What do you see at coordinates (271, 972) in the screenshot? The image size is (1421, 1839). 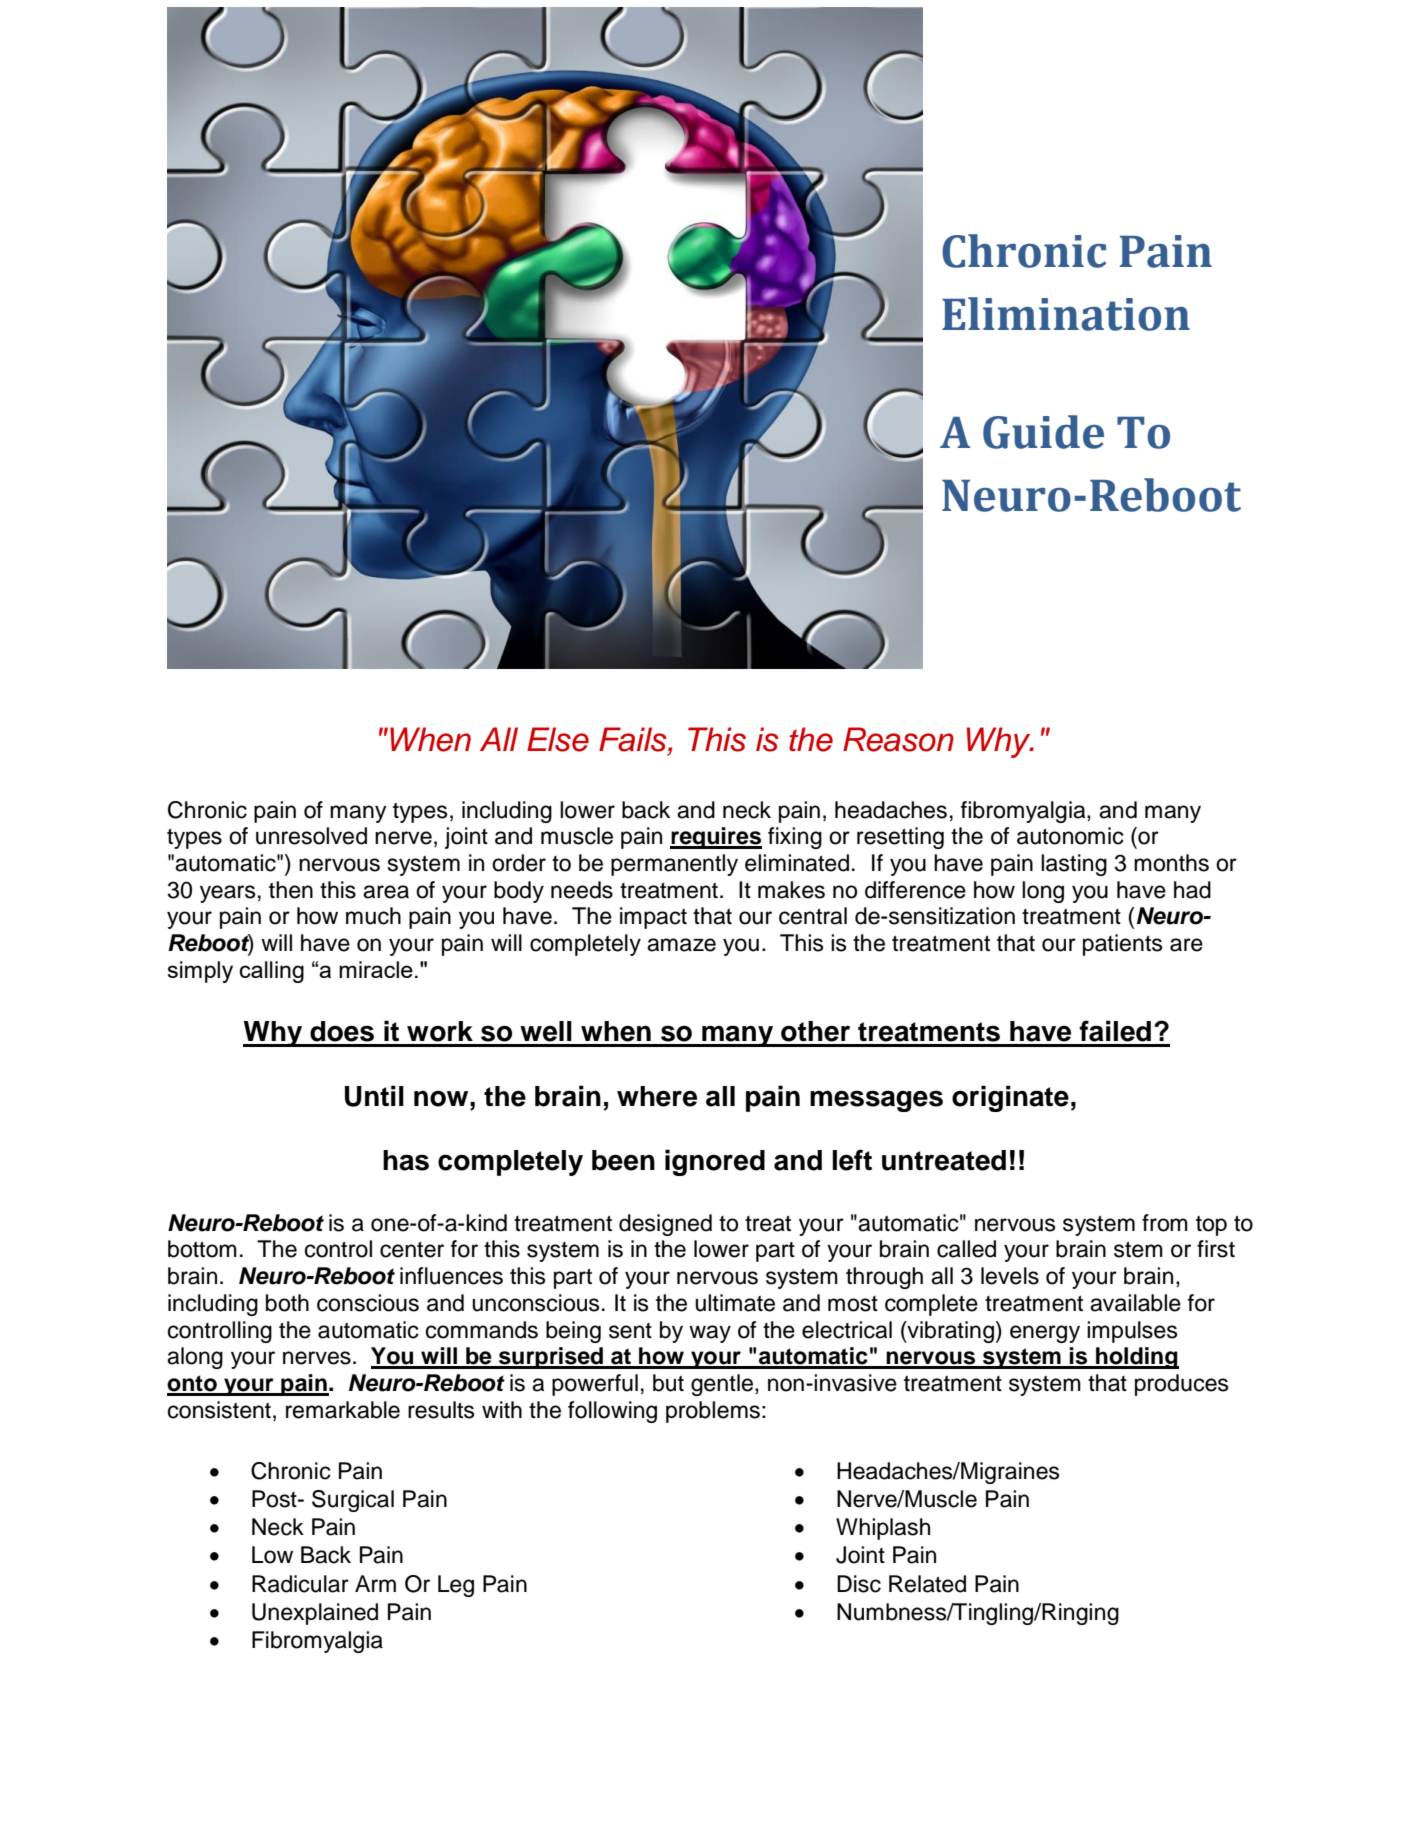 I see `calling` at bounding box center [271, 972].
